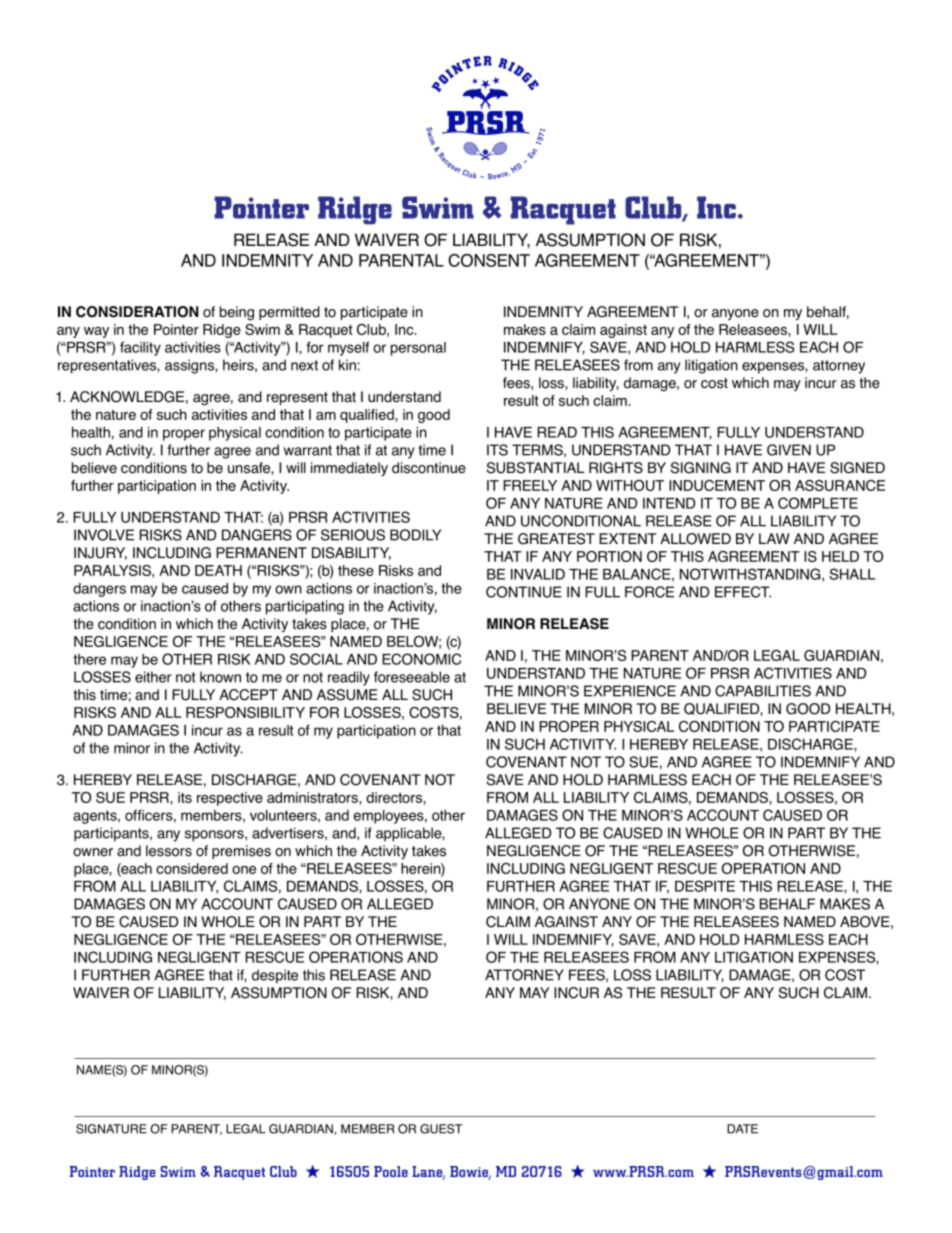 This image has width=952, height=1233. What do you see at coordinates (137, 312) in the image?
I see `CONSIDERATION` at bounding box center [137, 312].
